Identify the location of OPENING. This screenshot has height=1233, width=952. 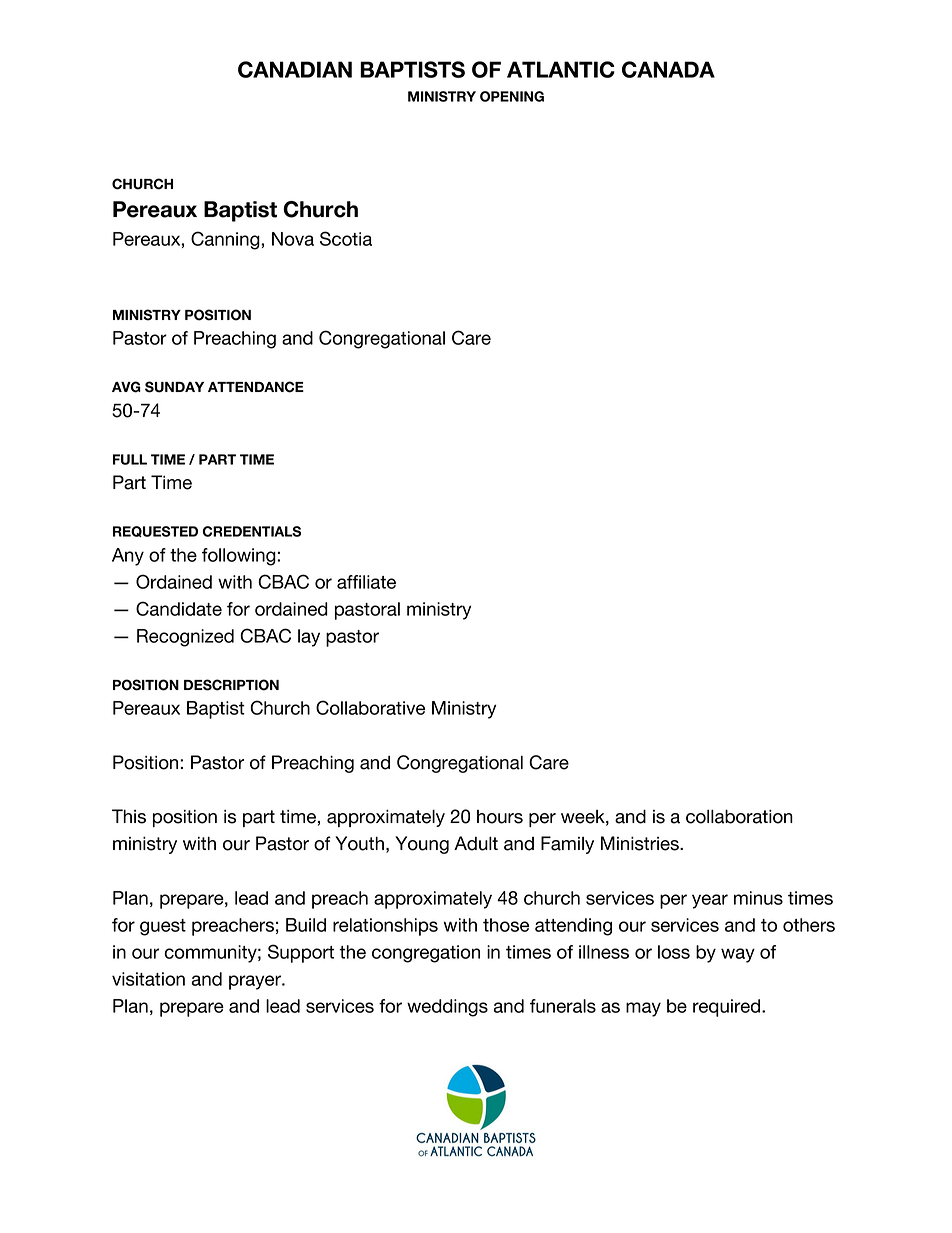
(512, 96).
